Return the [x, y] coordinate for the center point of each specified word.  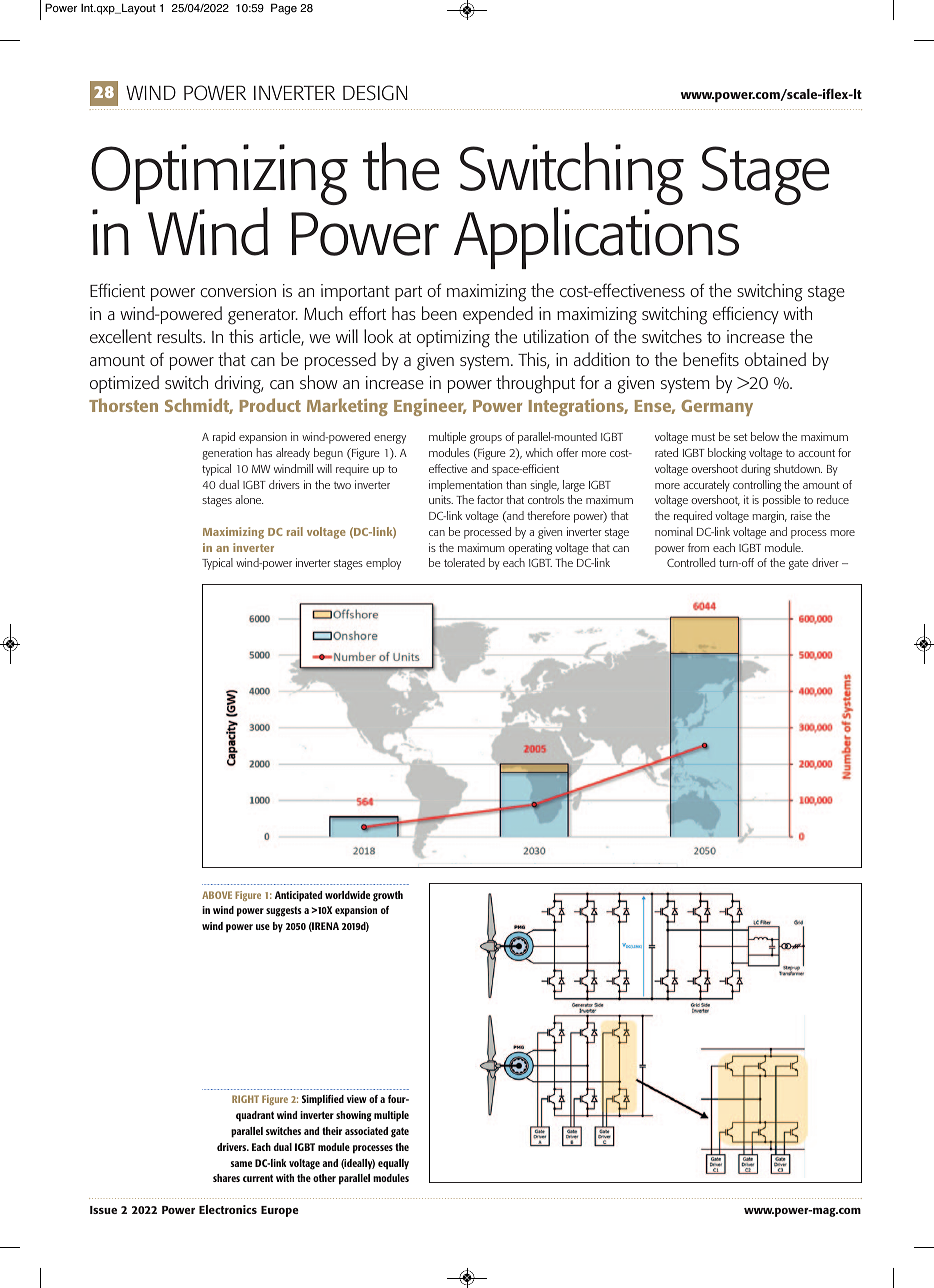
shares [226, 1178]
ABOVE [217, 895]
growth [388, 896]
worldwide [347, 895]
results [180, 336]
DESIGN [375, 93]
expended [498, 315]
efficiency [746, 315]
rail [295, 531]
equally [393, 1164]
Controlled [691, 562]
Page [284, 9]
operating [530, 549]
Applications [596, 238]
